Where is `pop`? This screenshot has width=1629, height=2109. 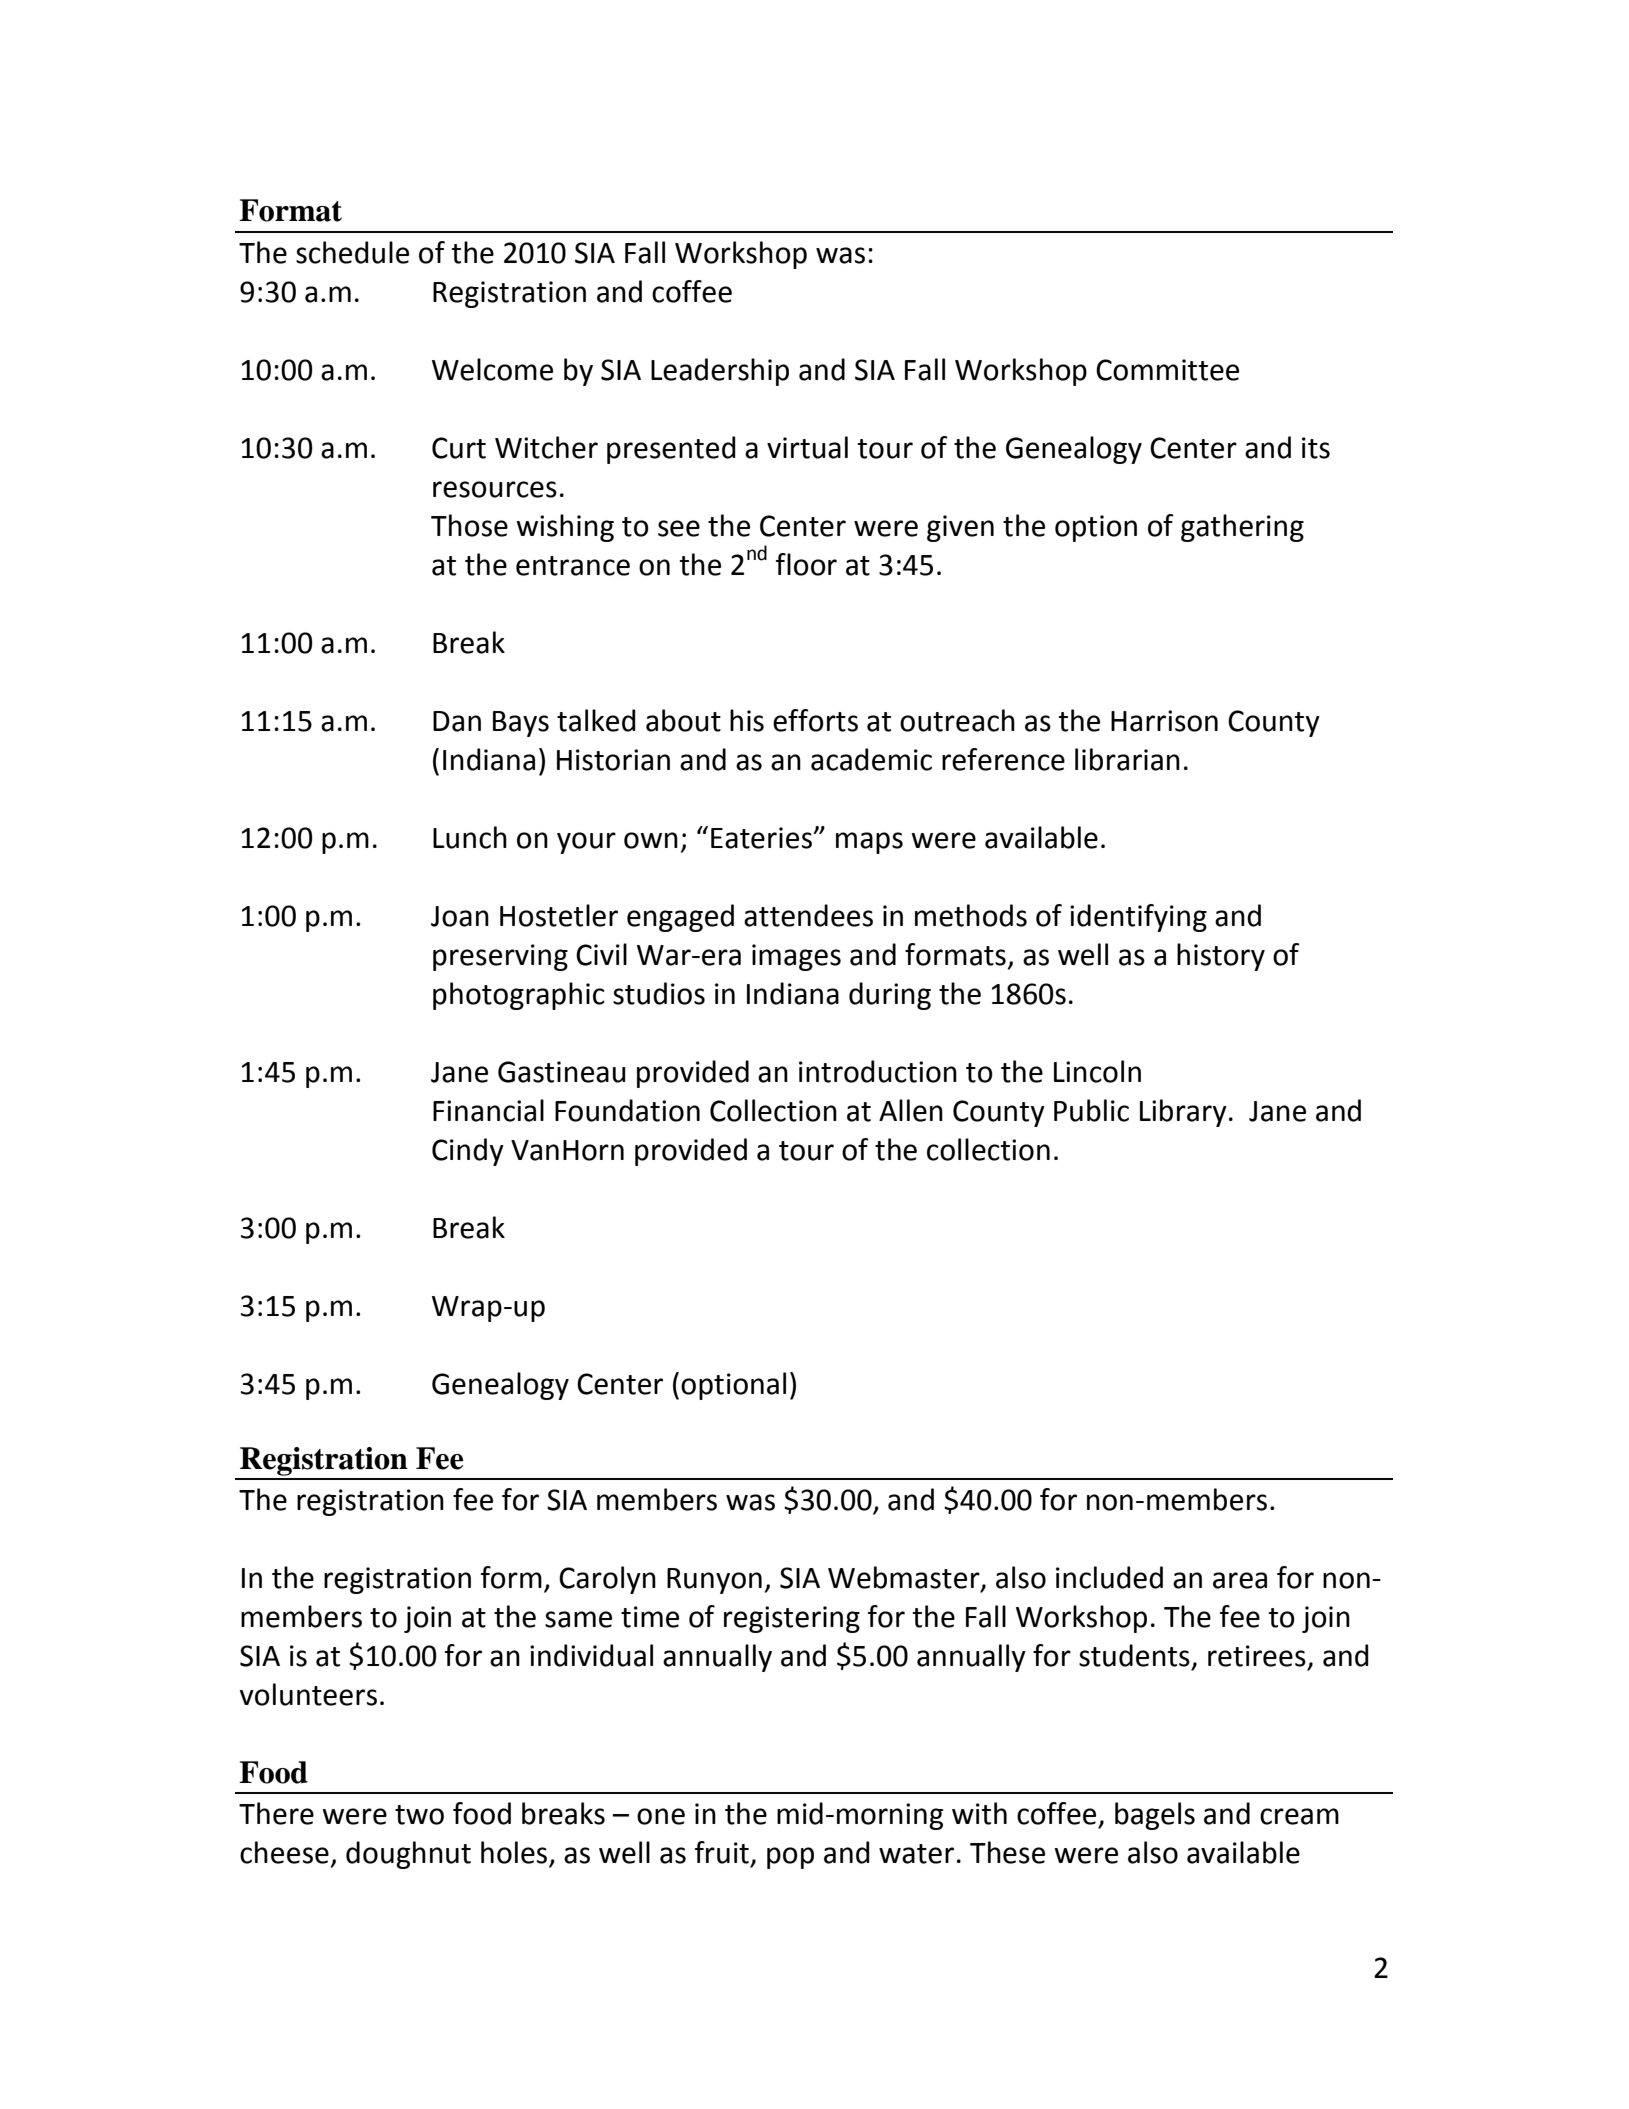 pop is located at coordinates (790, 1858).
